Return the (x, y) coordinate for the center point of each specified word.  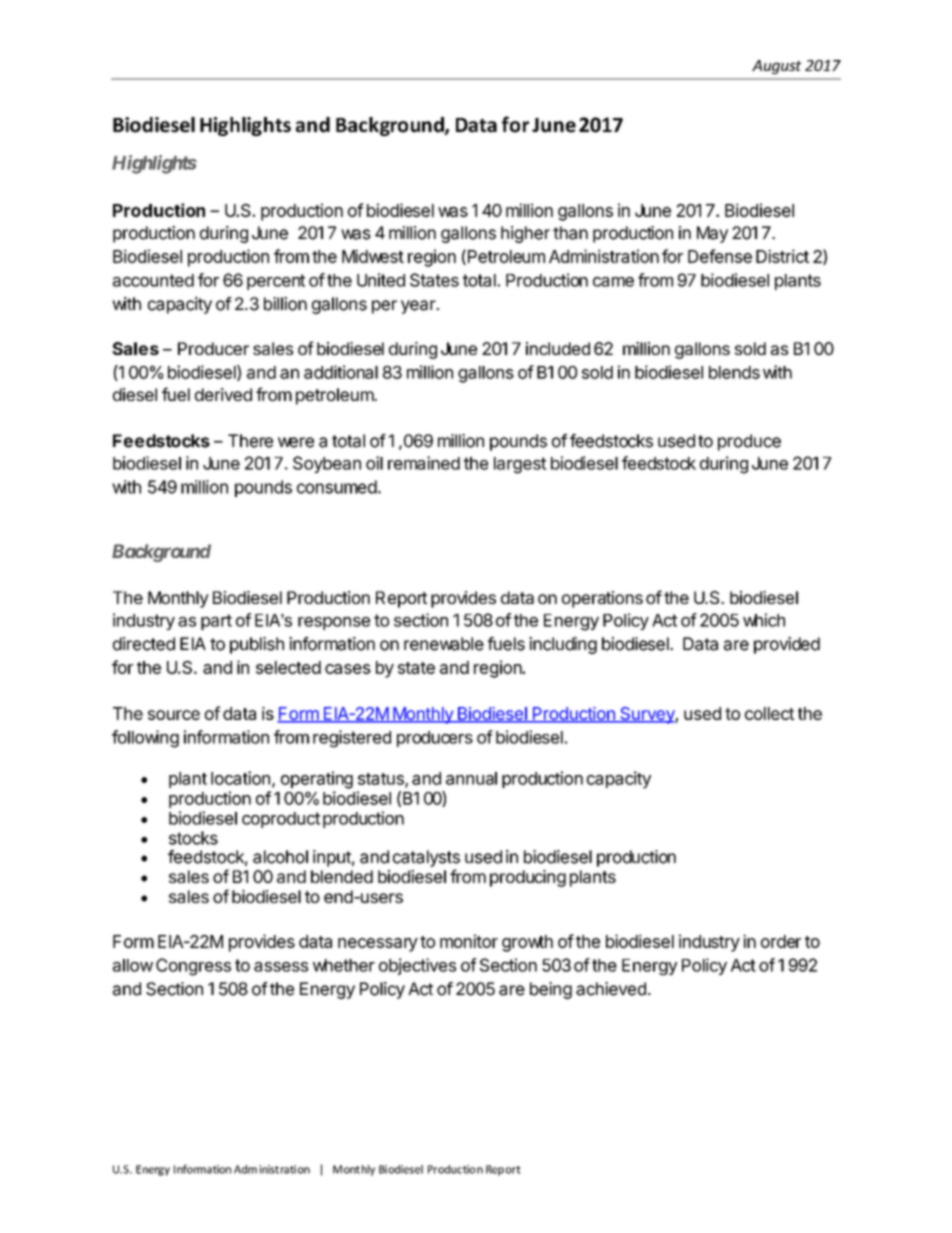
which (764, 620)
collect (769, 713)
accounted (153, 280)
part (216, 622)
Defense (720, 256)
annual (471, 778)
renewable (444, 644)
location (240, 778)
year (419, 307)
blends (734, 372)
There (250, 441)
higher (525, 234)
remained (424, 463)
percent (276, 282)
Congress (193, 967)
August (777, 67)
